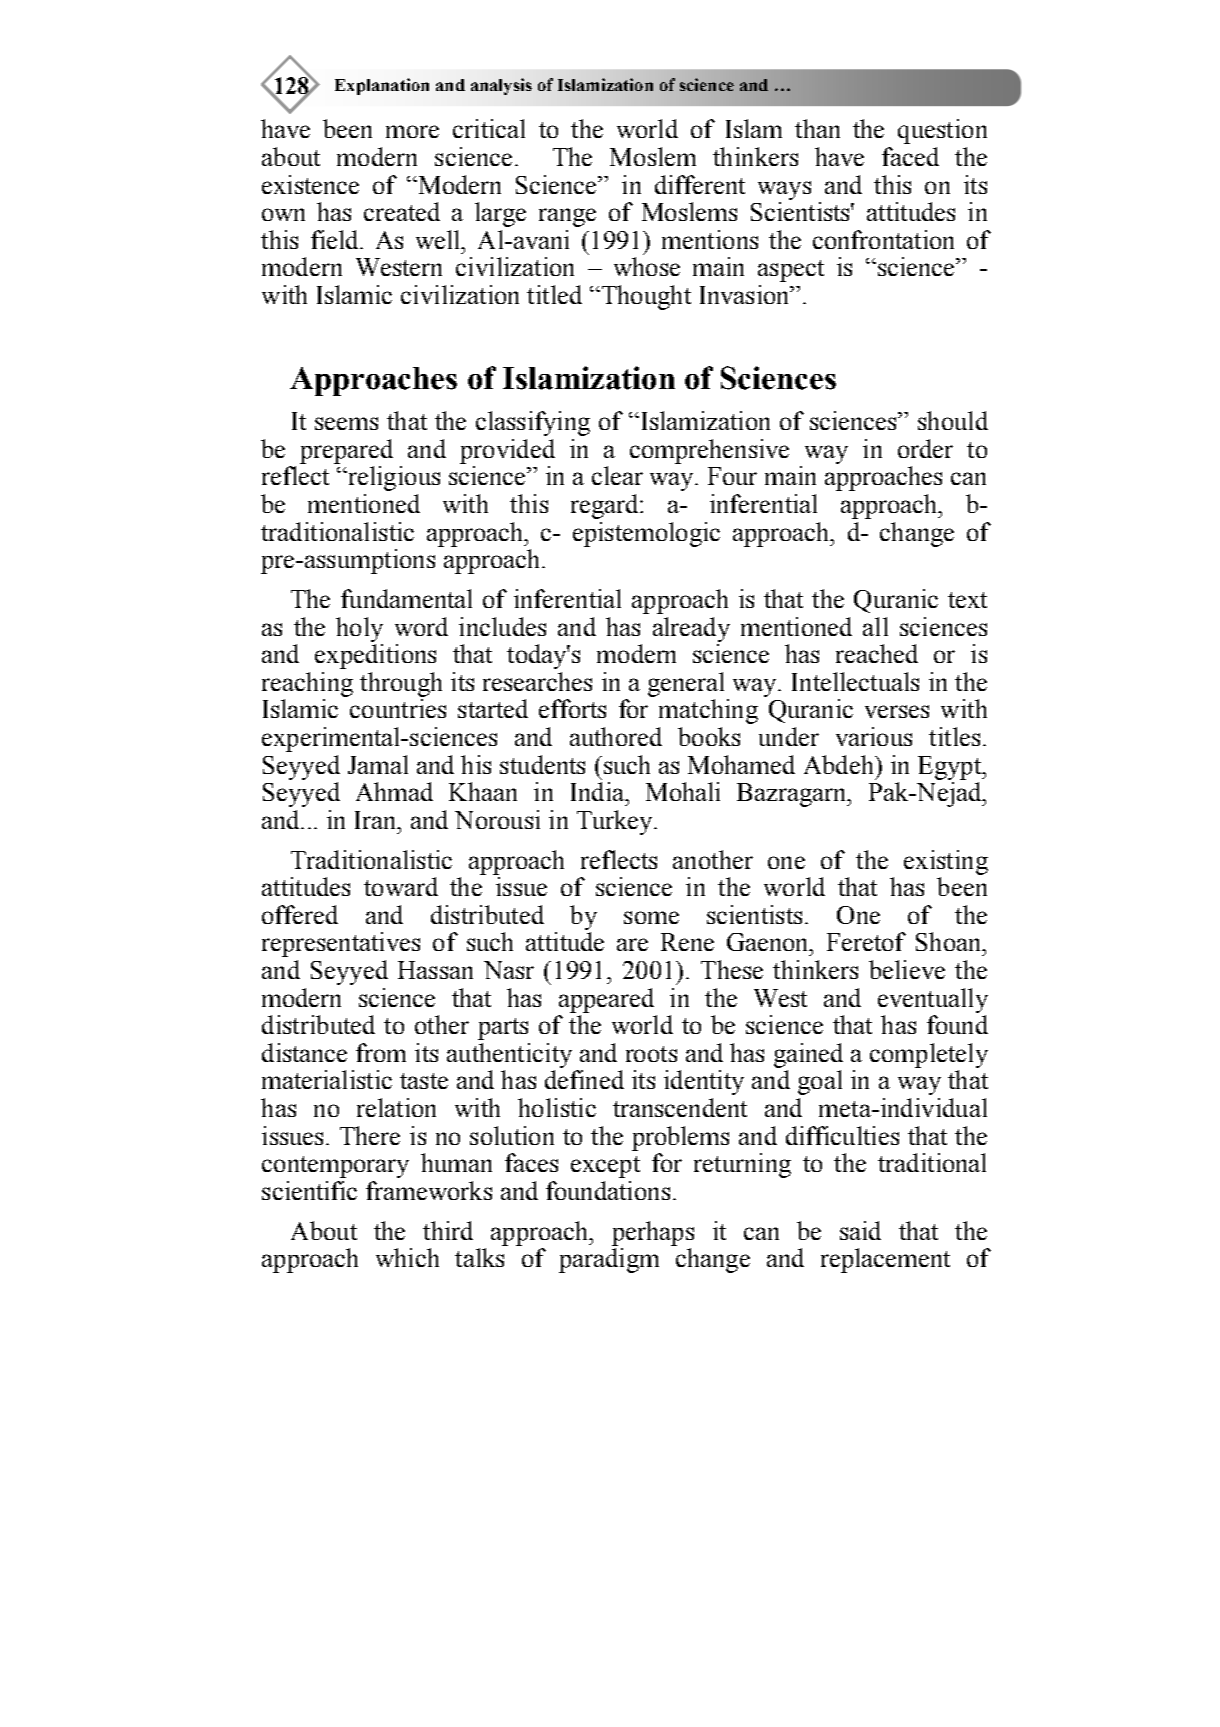  Describe the element at coordinates (375, 656) in the screenshot. I see `expeditions` at that location.
